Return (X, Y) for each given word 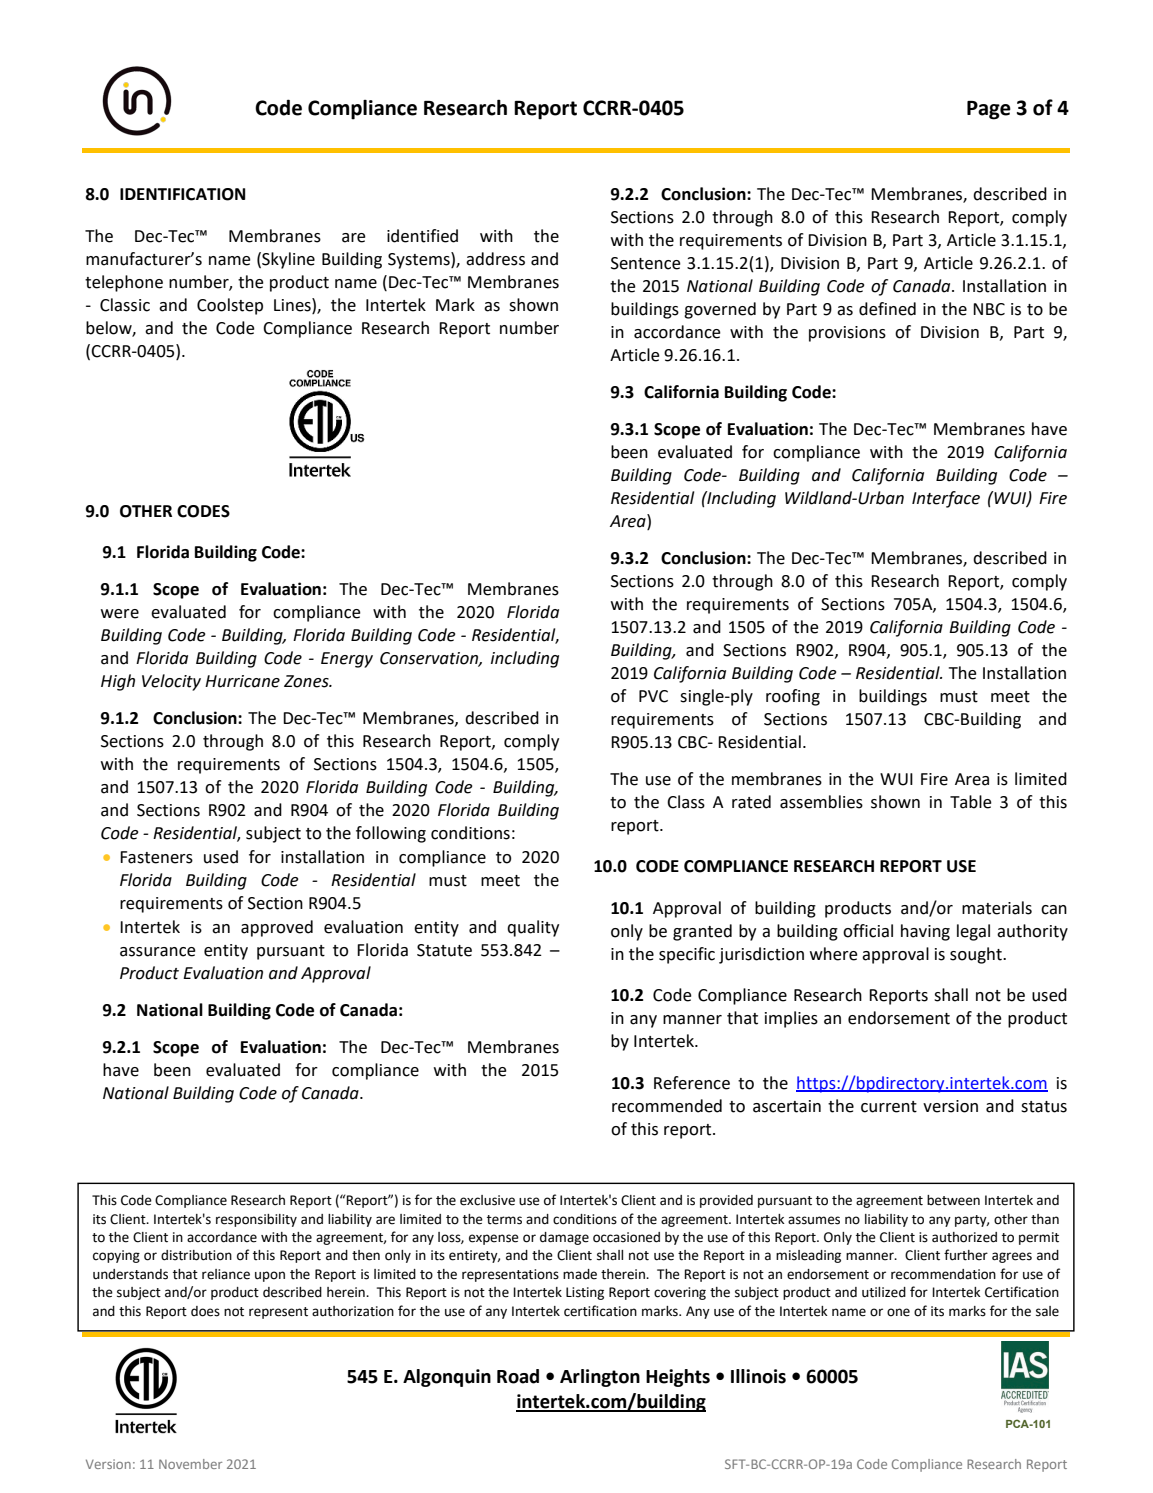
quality (533, 928)
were (120, 614)
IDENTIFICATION (182, 194)
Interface (946, 499)
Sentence (646, 263)
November (190, 1464)
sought (977, 955)
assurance (158, 952)
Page (989, 110)
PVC (653, 696)
